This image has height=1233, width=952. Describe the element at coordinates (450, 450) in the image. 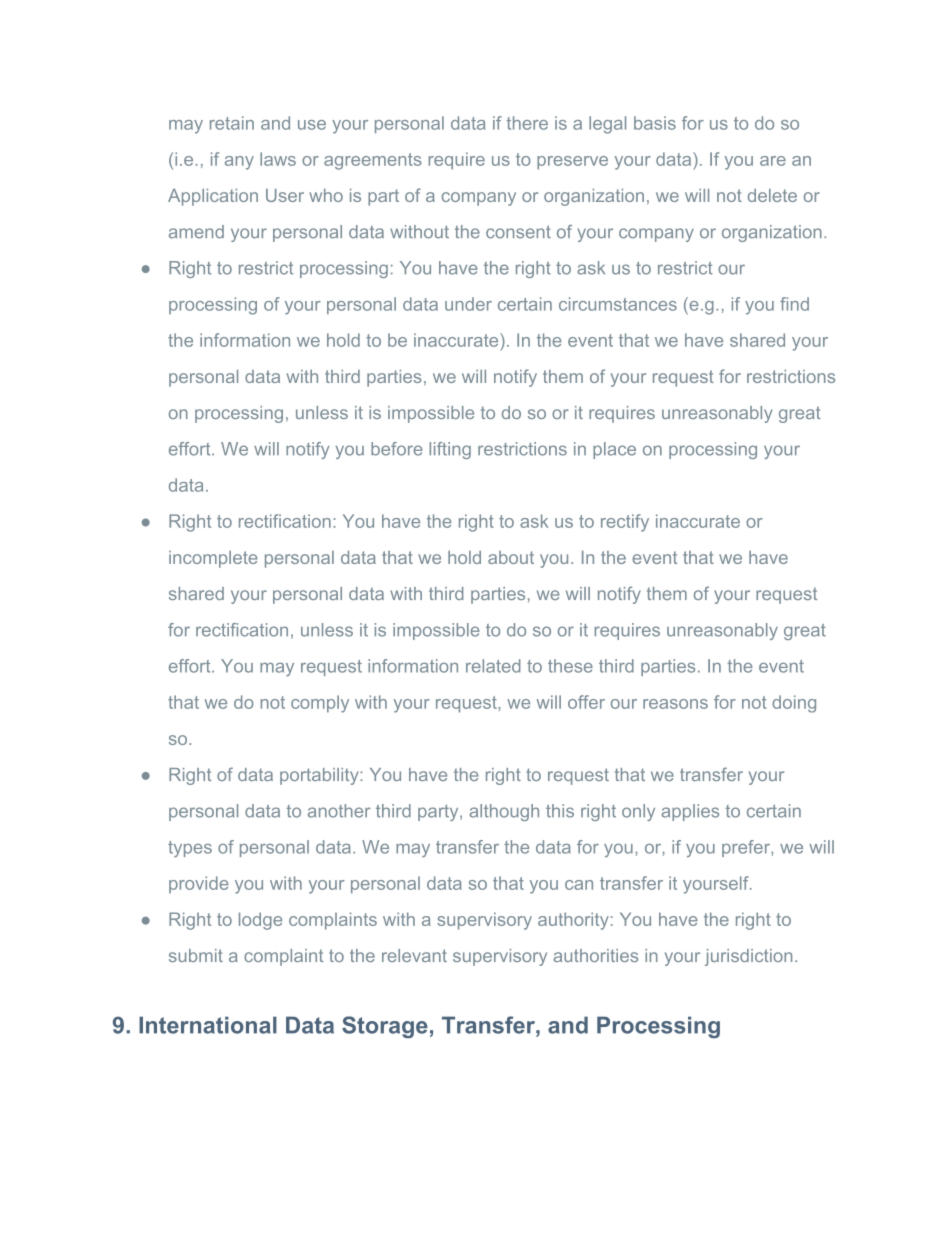

I see `lifting` at that location.
